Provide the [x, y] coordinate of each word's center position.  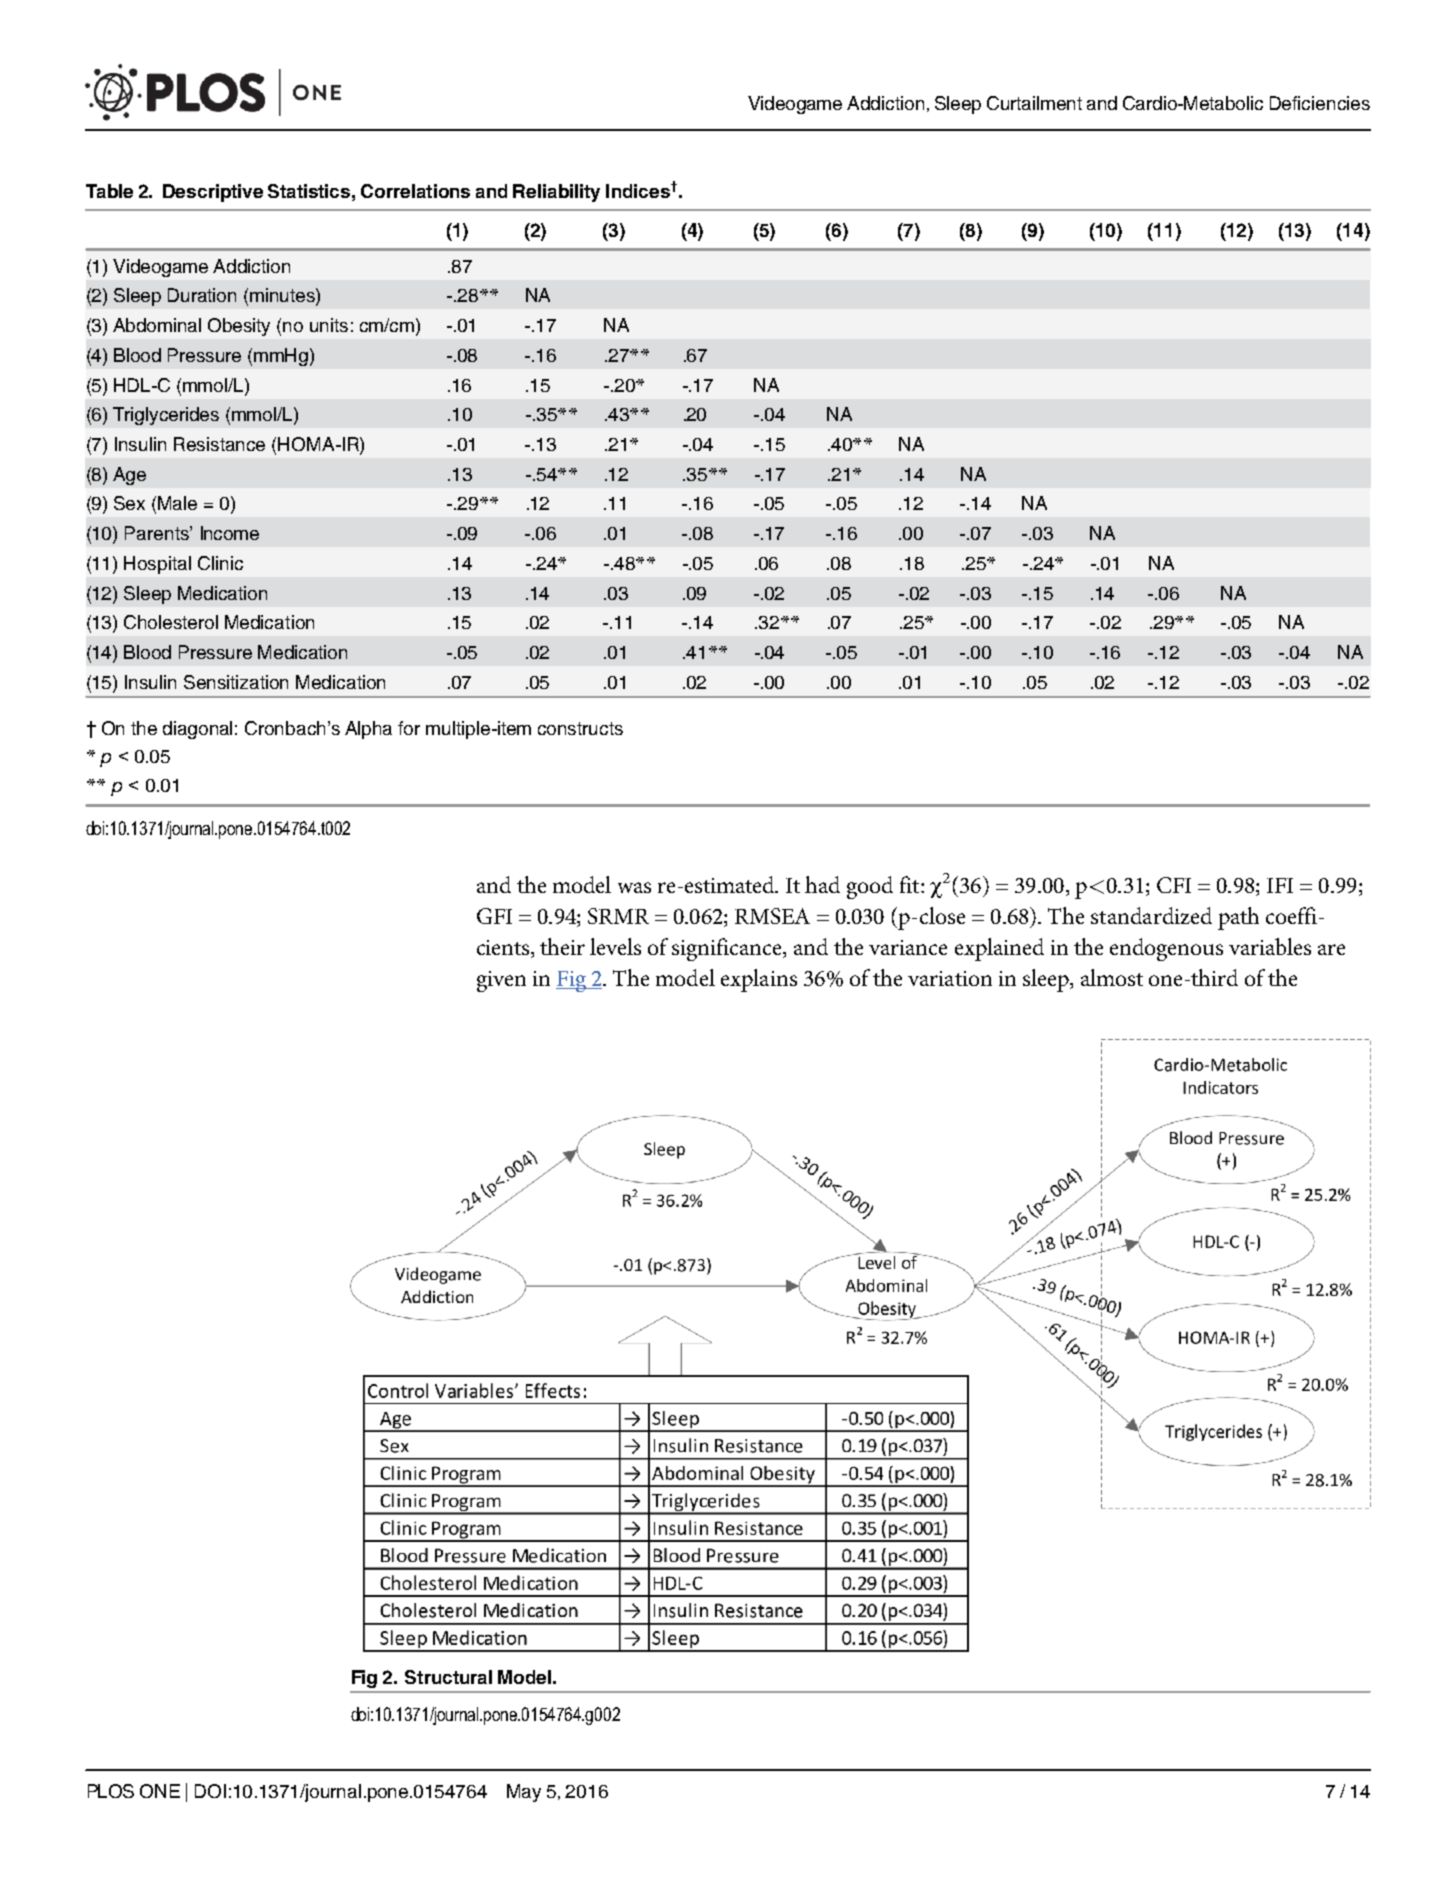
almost [1112, 977]
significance [728, 949]
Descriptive [213, 193]
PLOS [111, 1791]
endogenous [1166, 949]
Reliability [556, 193]
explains [759, 980]
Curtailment [1034, 103]
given [501, 981]
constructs [580, 728]
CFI [1174, 885]
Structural [448, 1677]
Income [230, 533]
